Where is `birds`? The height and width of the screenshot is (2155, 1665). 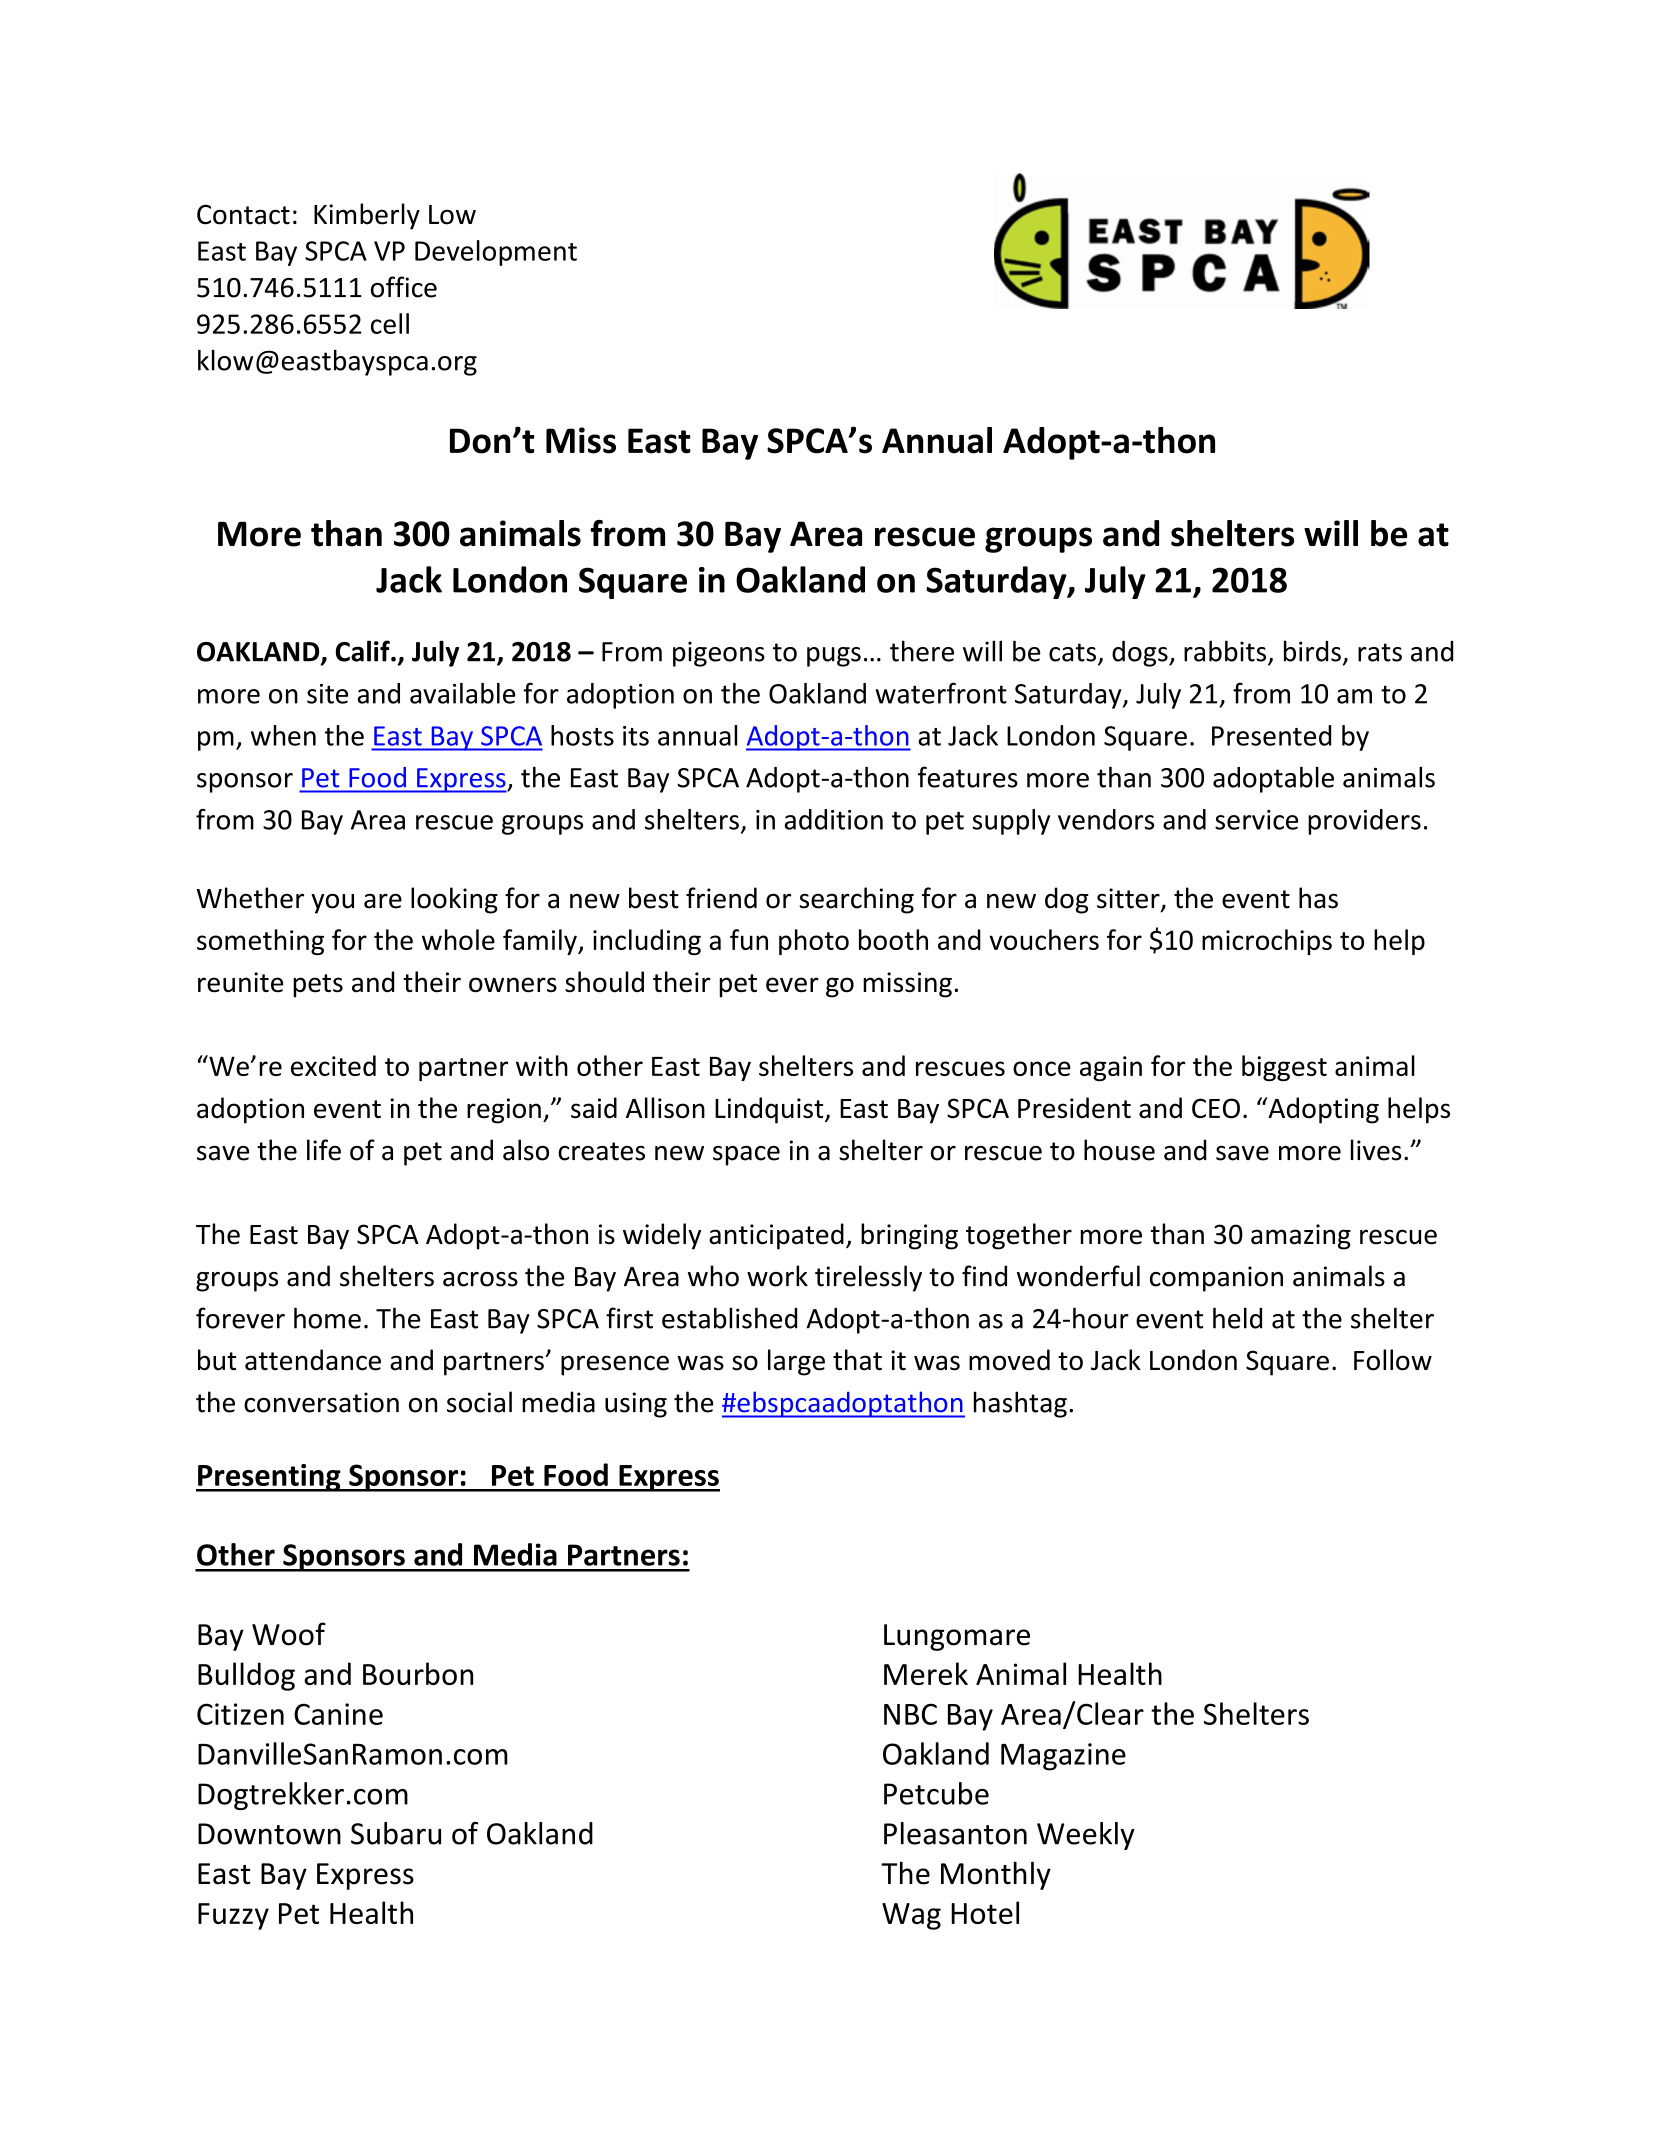 birds is located at coordinates (1312, 651).
